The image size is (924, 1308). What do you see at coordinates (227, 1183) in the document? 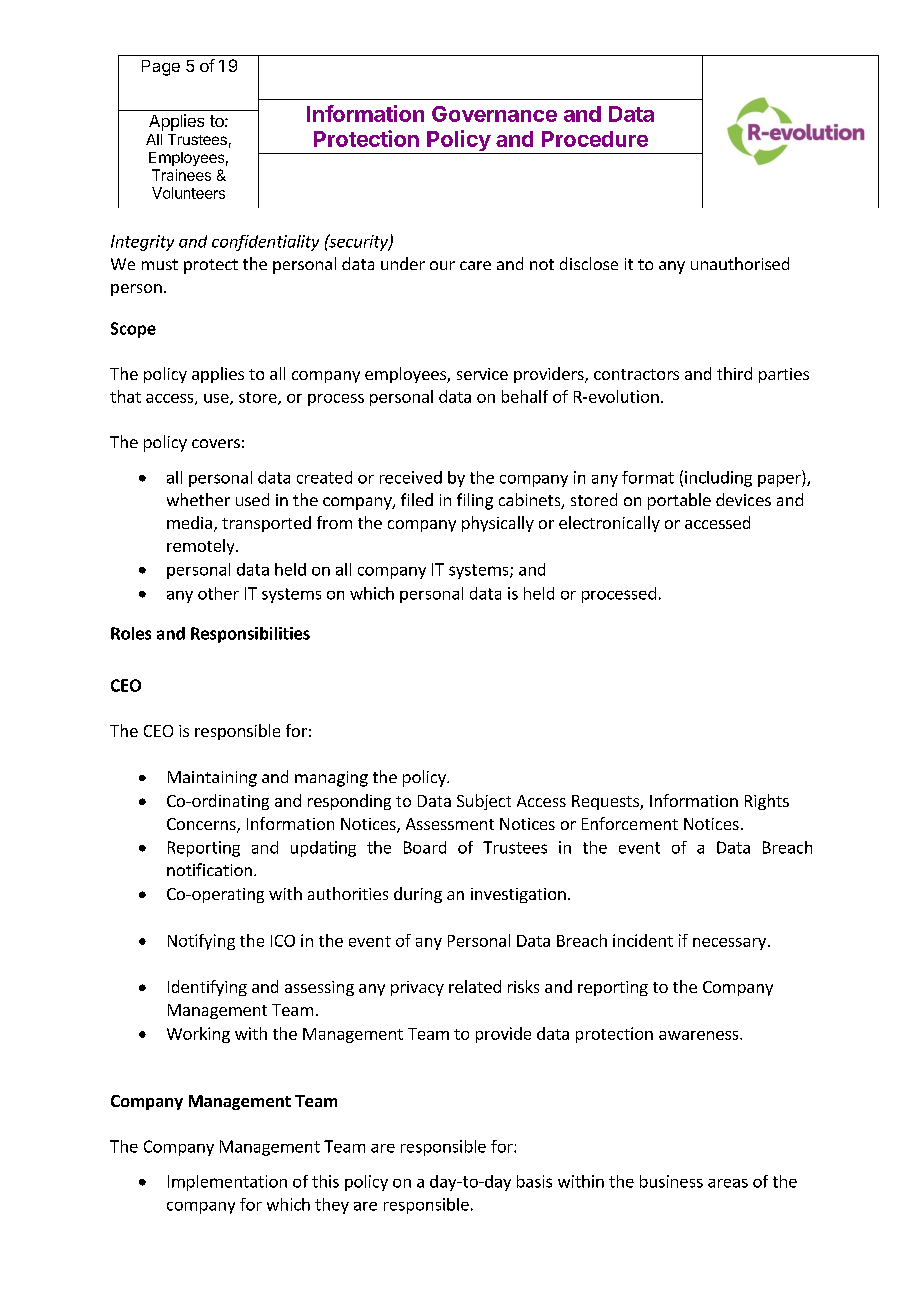
I see `Implementation` at bounding box center [227, 1183].
